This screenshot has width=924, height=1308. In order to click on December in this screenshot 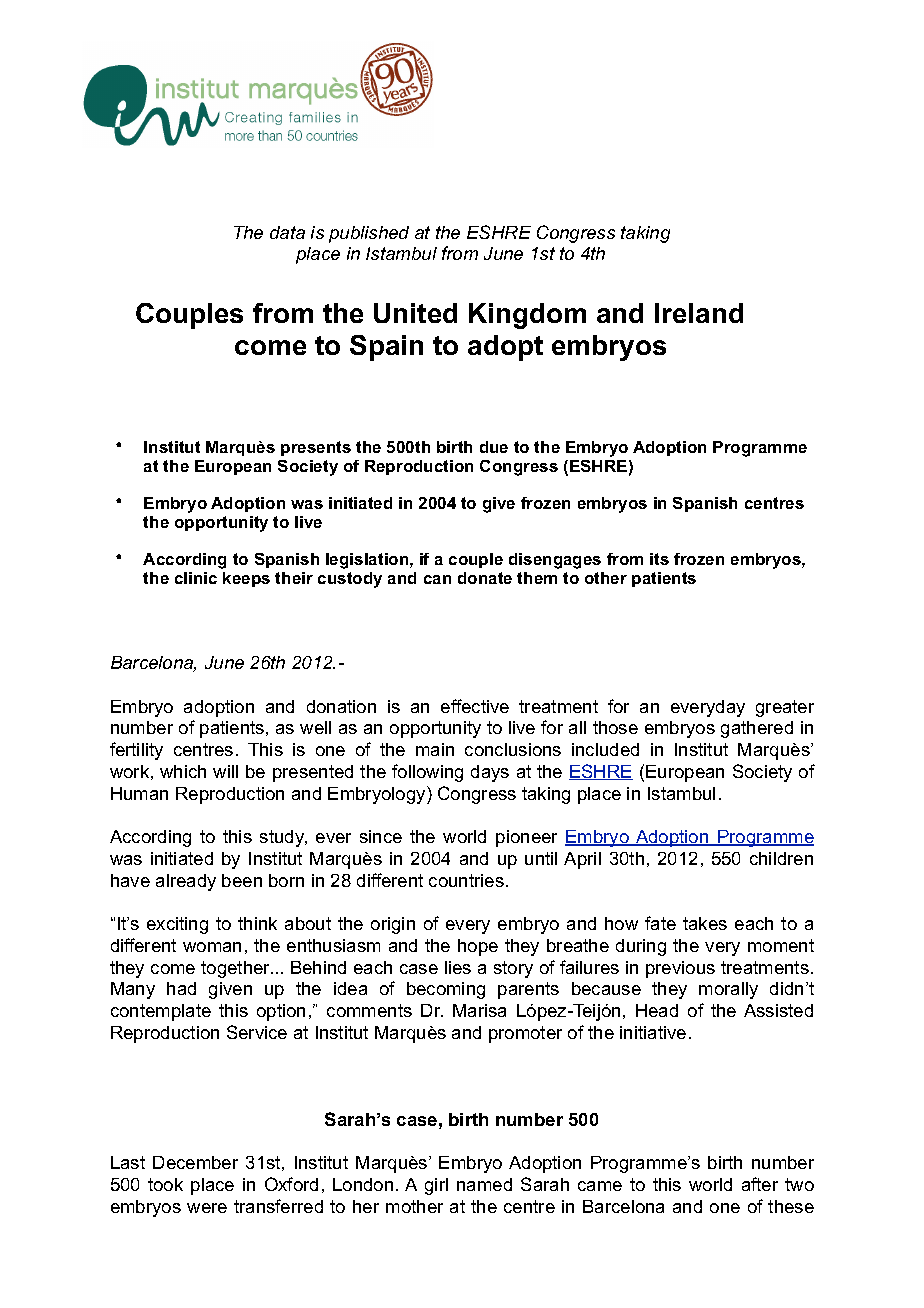, I will do `click(195, 1162)`.
